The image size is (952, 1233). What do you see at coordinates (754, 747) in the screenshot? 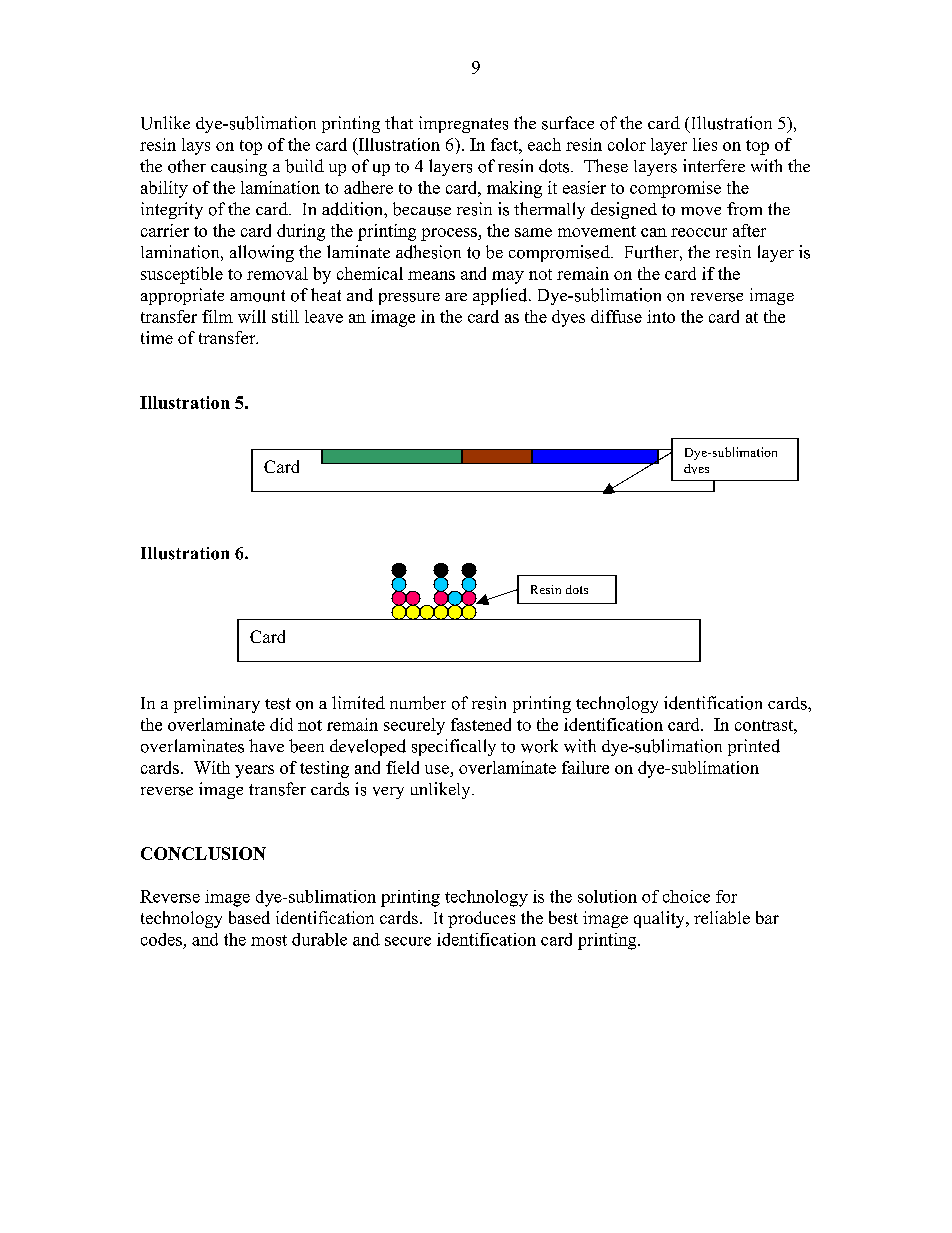
I see `printed` at bounding box center [754, 747].
